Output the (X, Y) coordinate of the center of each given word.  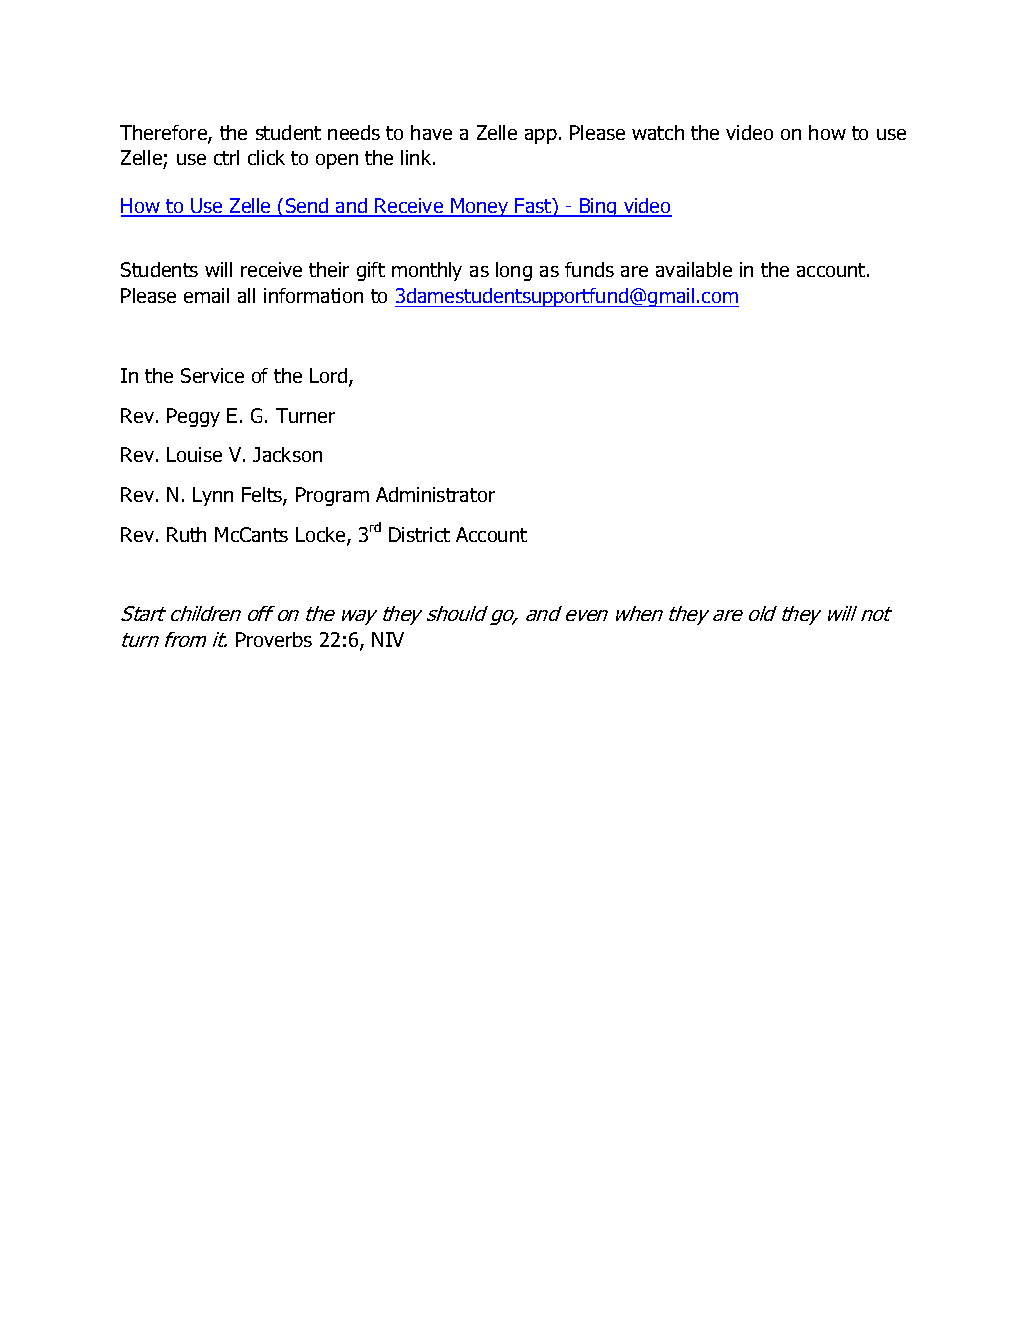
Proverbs (274, 639)
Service (212, 375)
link (417, 157)
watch (658, 132)
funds (589, 269)
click (266, 157)
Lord (330, 377)
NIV (388, 639)
